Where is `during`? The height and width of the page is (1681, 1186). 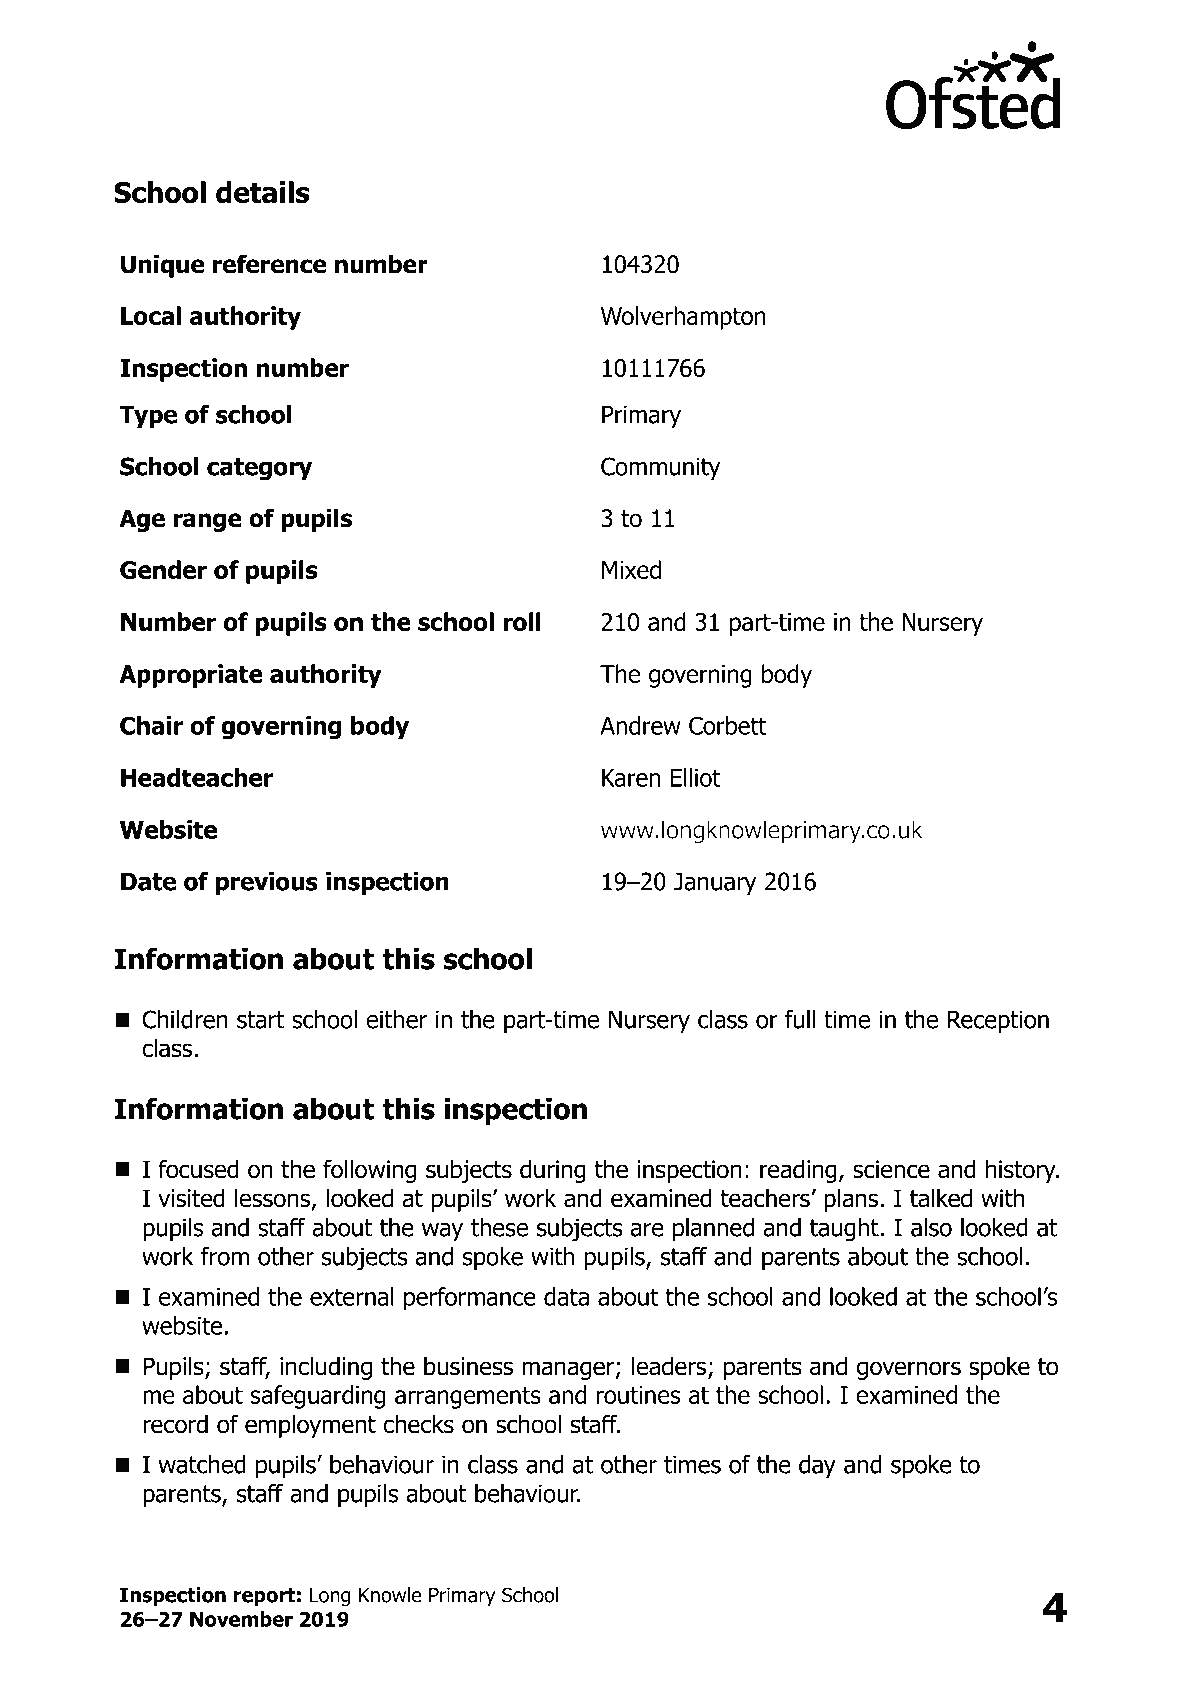 during is located at coordinates (553, 1171).
